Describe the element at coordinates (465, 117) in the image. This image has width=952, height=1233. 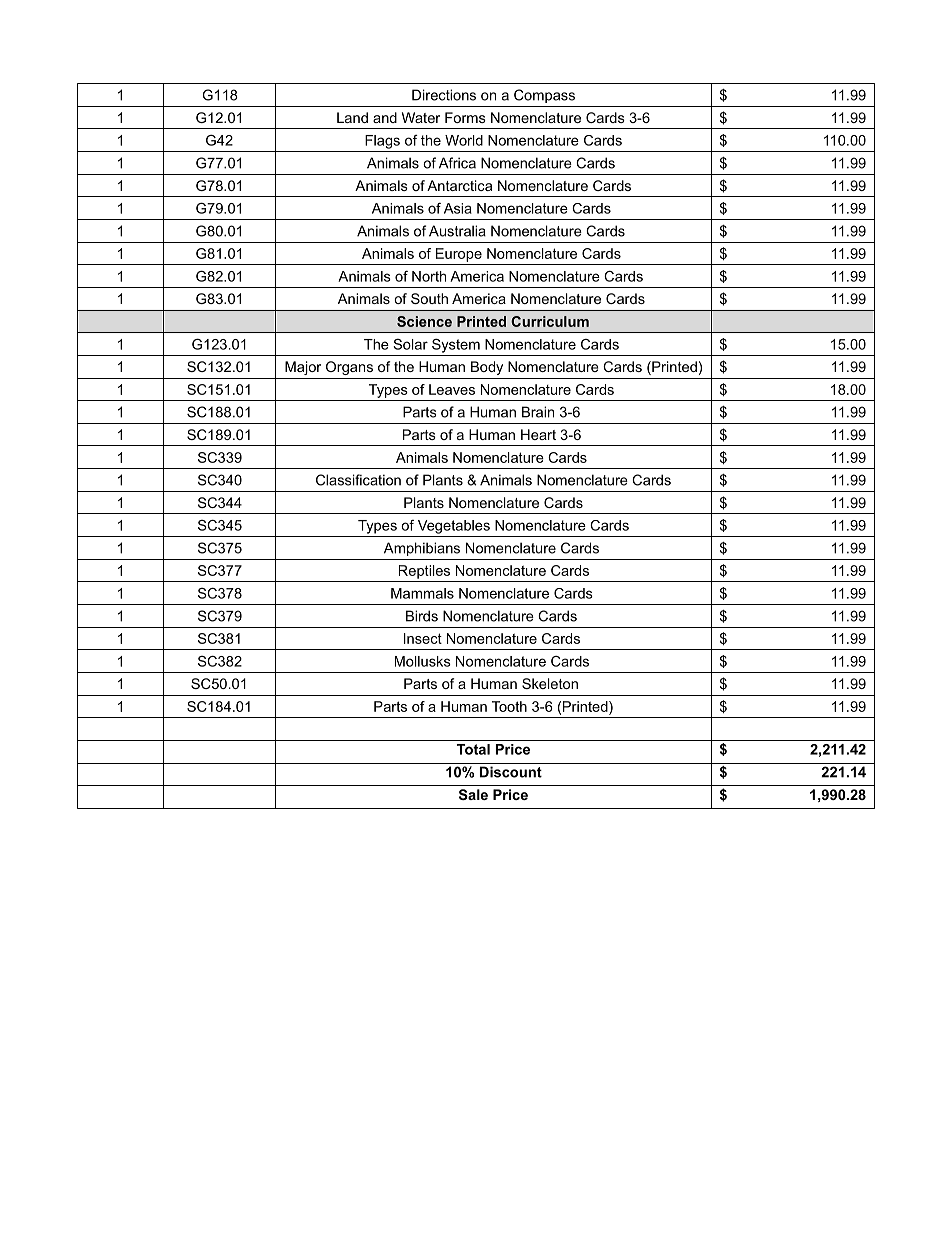
I see `Forms` at that location.
